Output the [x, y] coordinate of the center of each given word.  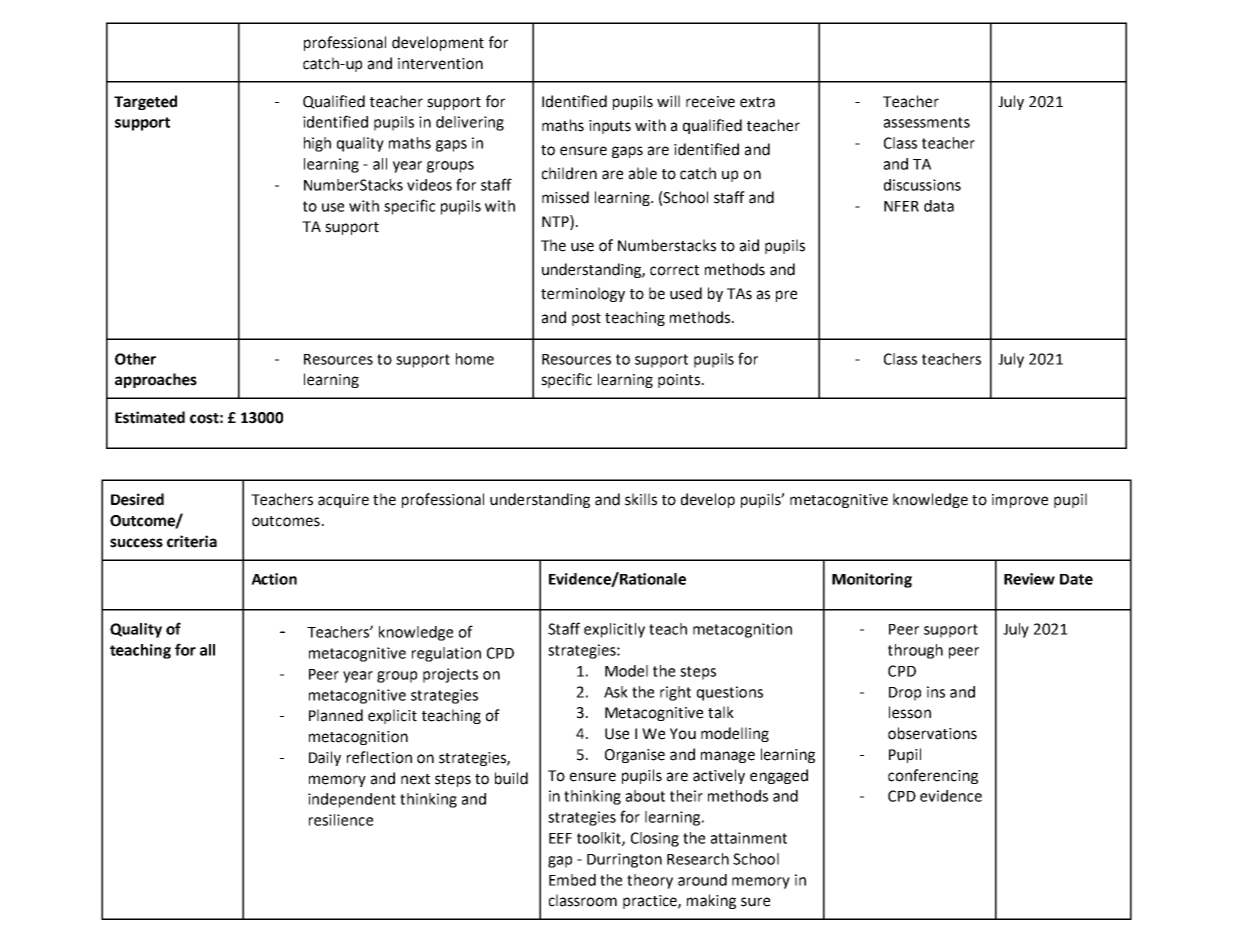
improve [1020, 501]
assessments [927, 122]
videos [429, 185]
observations [932, 733]
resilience [341, 820]
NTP [556, 222]
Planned [336, 715]
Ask [616, 692]
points [679, 381]
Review [1029, 579]
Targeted [145, 102]
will [668, 101]
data [939, 206]
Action [274, 579]
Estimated [150, 417]
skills [641, 499]
